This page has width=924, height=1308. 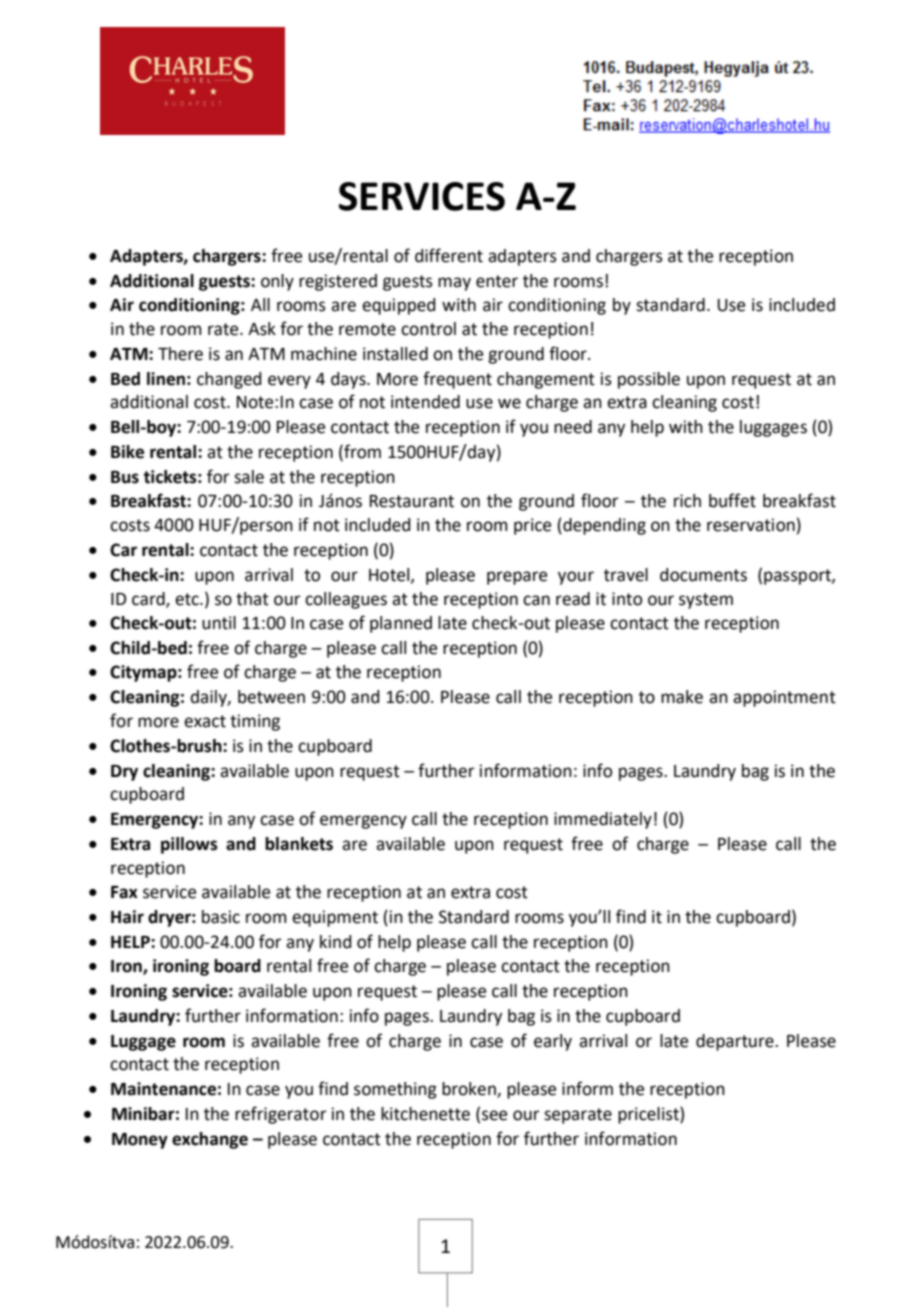 What do you see at coordinates (299, 844) in the page?
I see `blankets` at bounding box center [299, 844].
